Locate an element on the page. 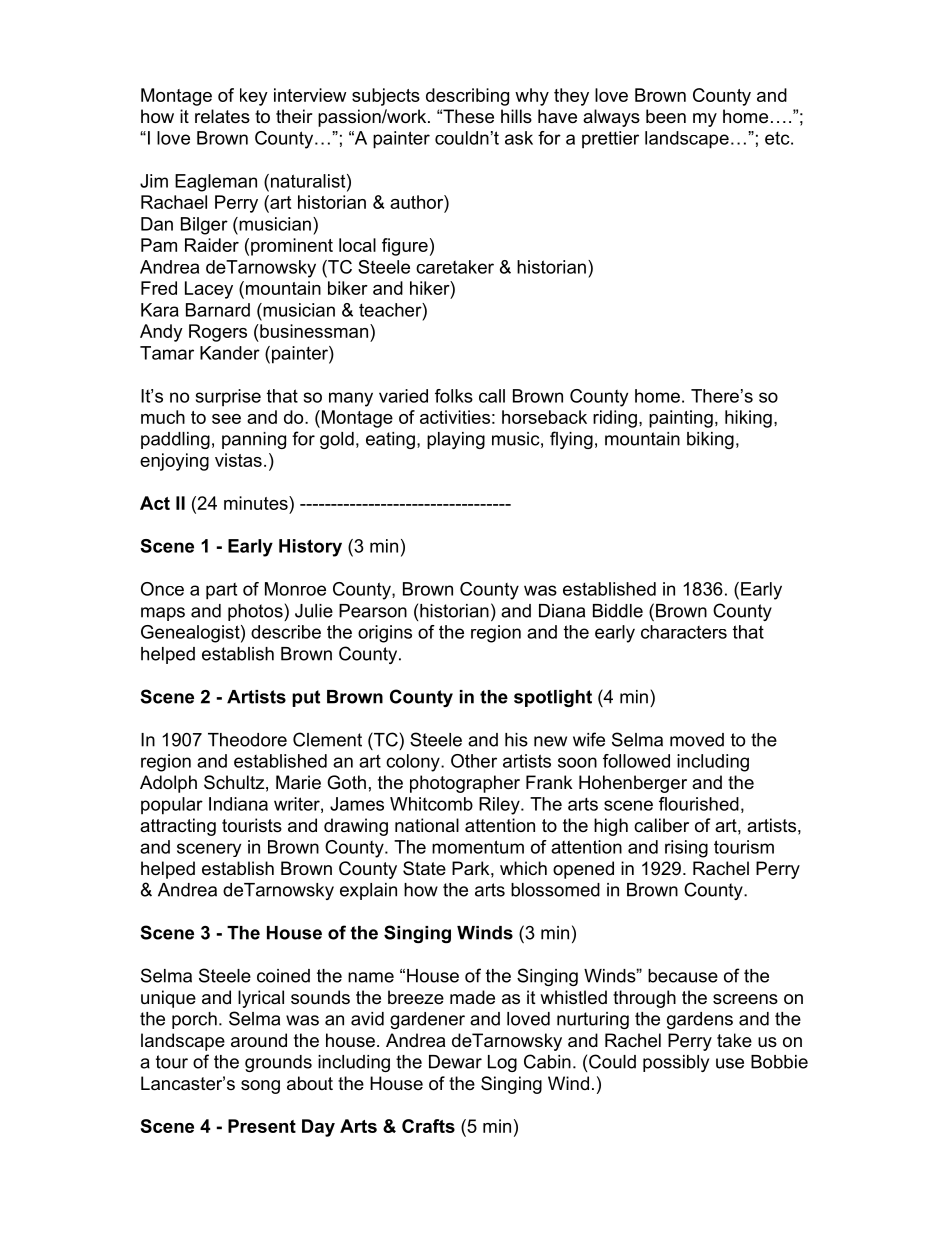 This document has width=952, height=1233. Barnard is located at coordinates (218, 310).
